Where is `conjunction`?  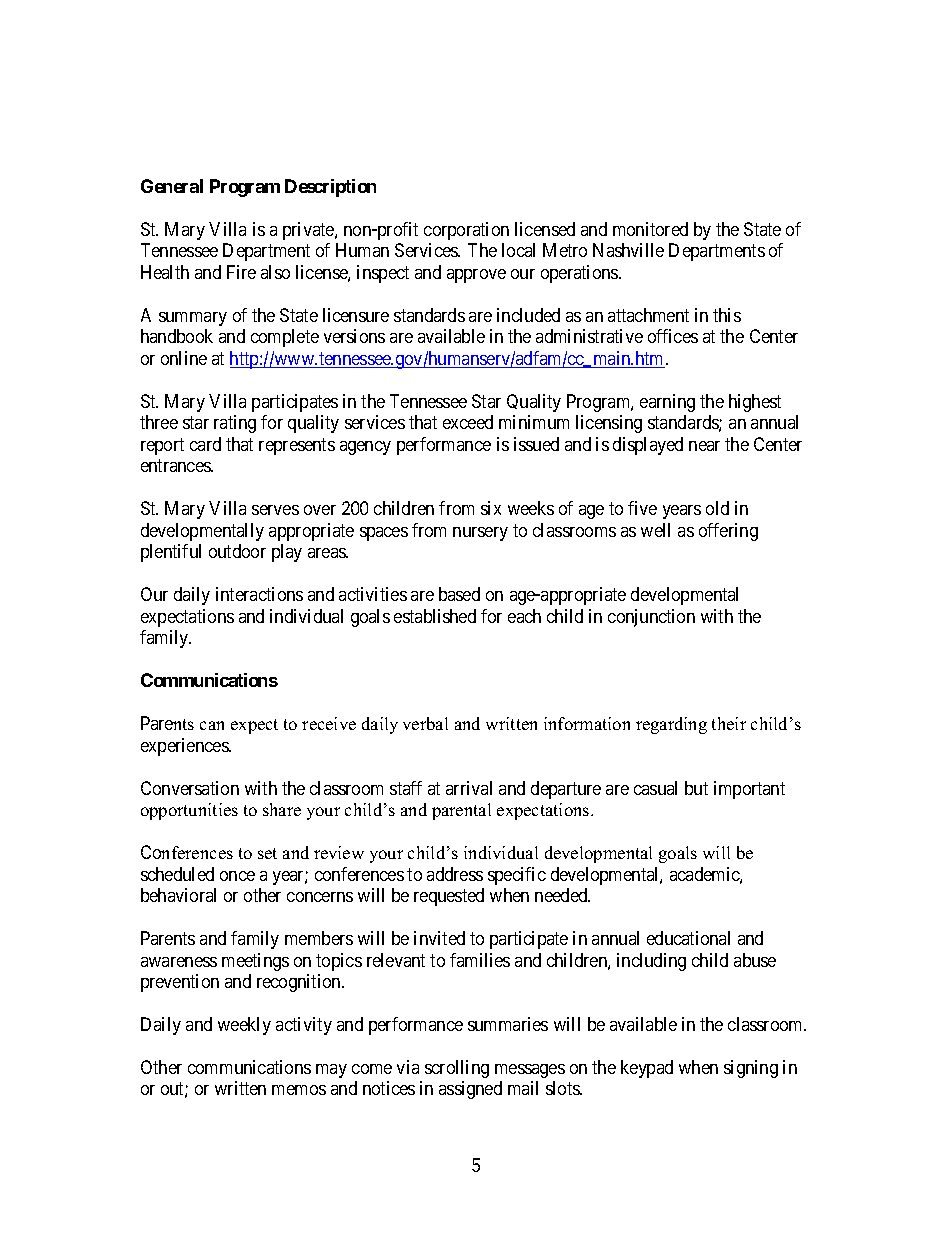
conjunction is located at coordinates (651, 618).
